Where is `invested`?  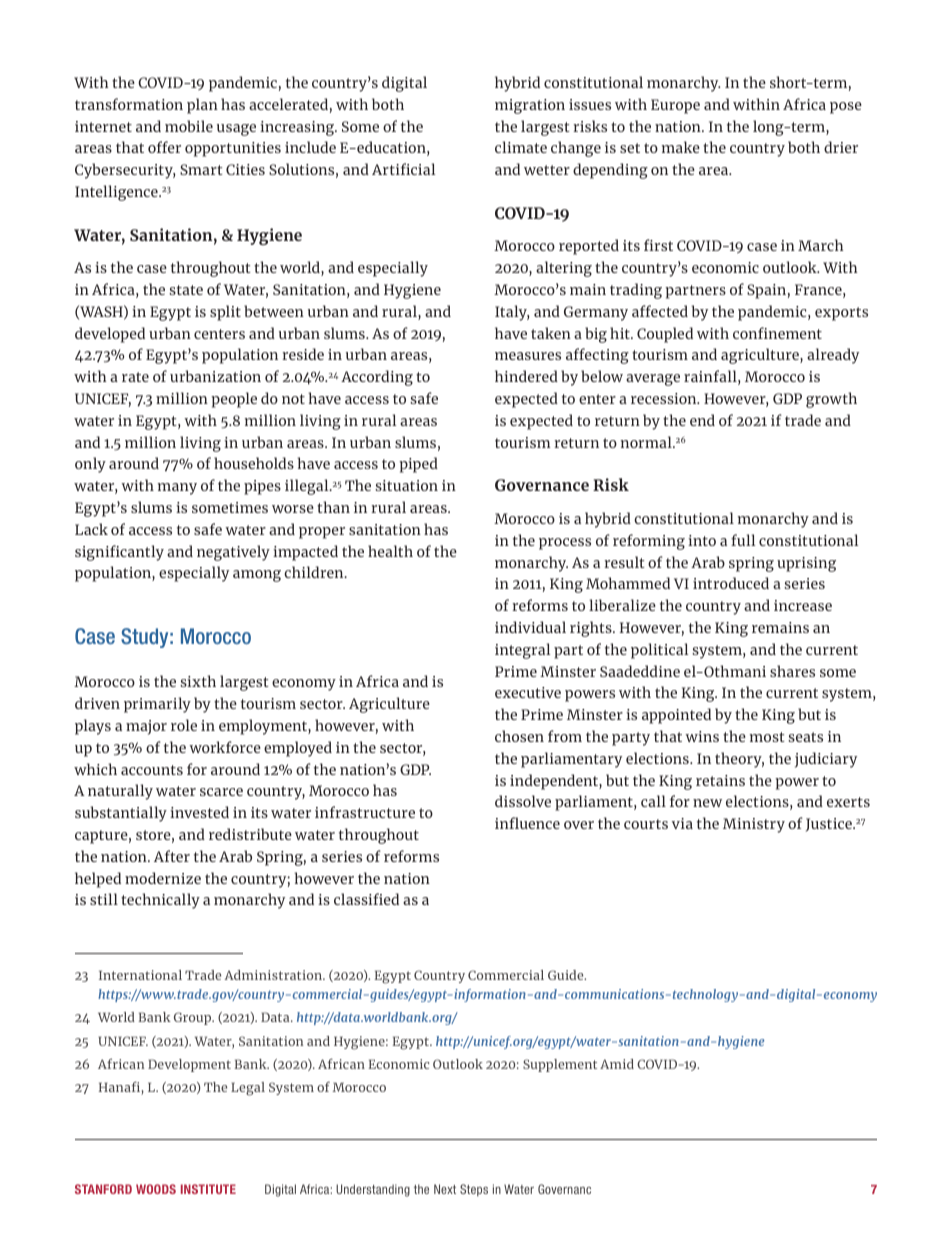 invested is located at coordinates (199, 812).
